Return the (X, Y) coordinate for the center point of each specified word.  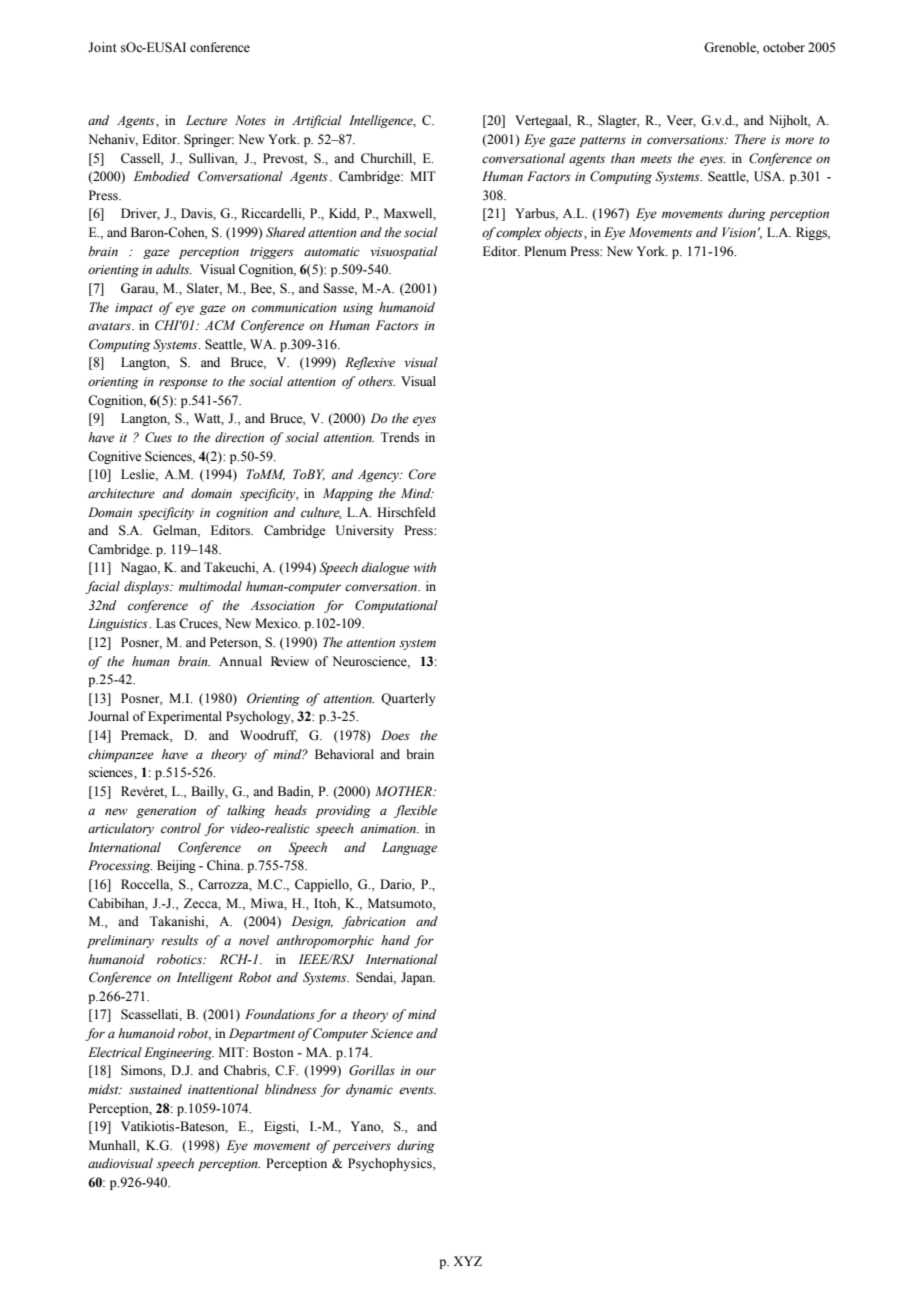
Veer (681, 121)
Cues (158, 437)
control (181, 828)
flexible (415, 811)
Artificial (317, 121)
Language (409, 848)
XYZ (467, 1261)
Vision (739, 232)
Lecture (206, 120)
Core (422, 474)
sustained (155, 1089)
